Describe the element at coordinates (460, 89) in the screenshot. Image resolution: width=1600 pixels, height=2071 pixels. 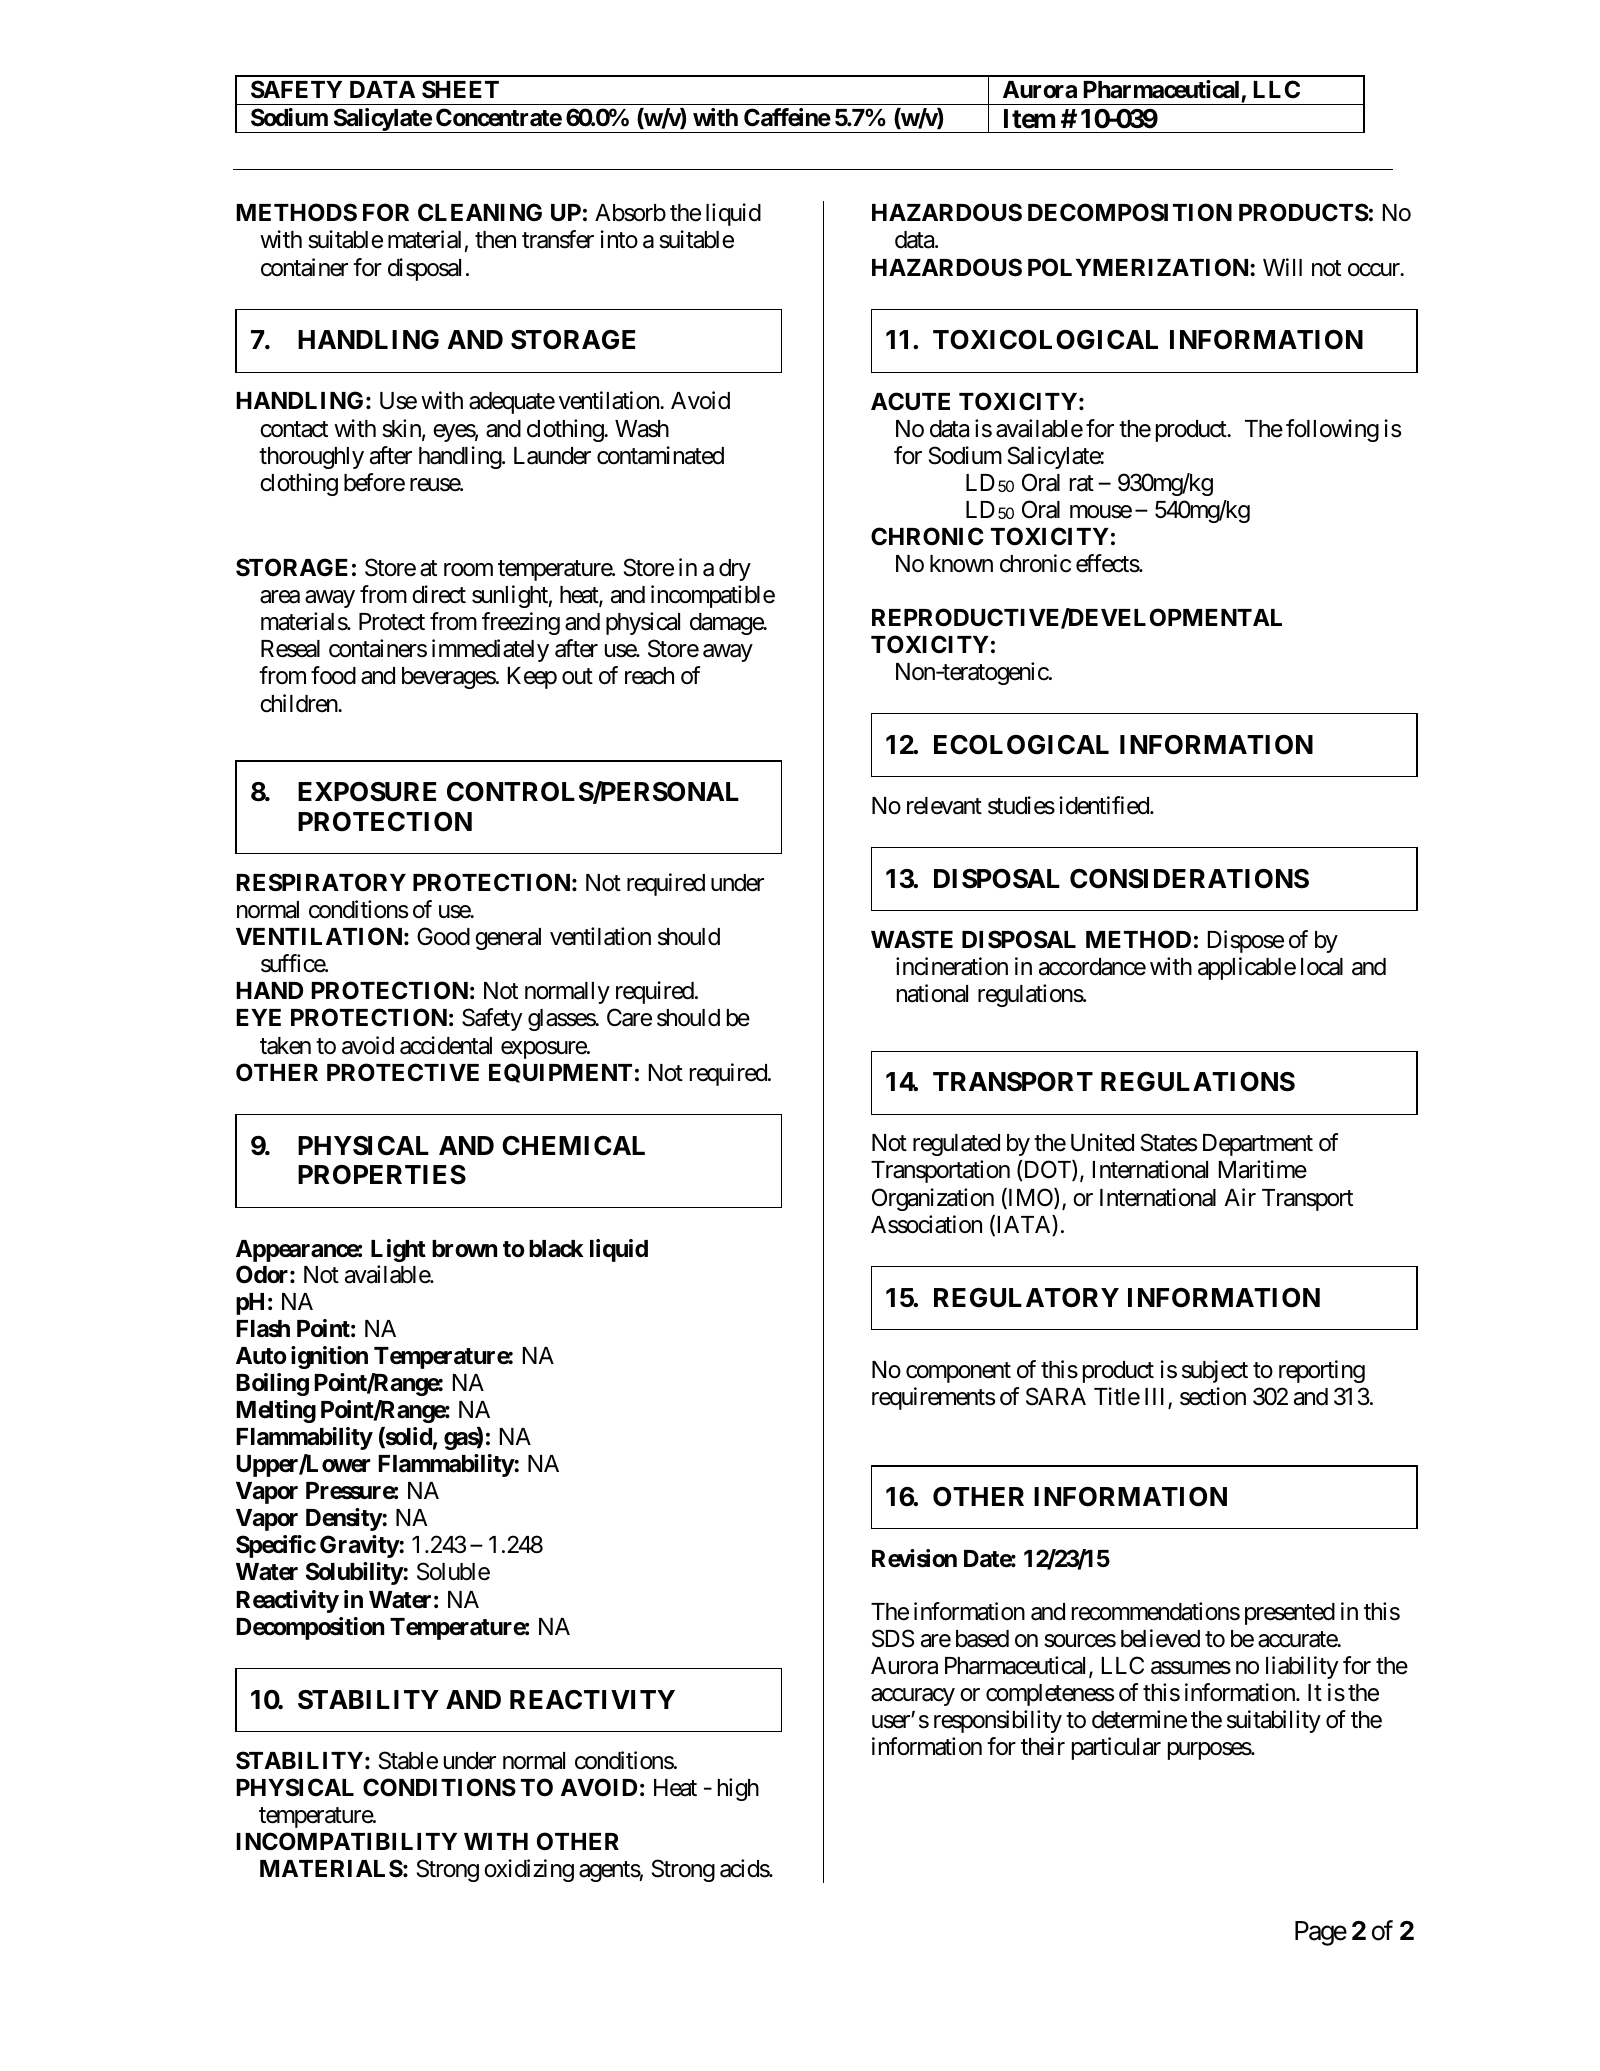
I see `SHEET` at that location.
